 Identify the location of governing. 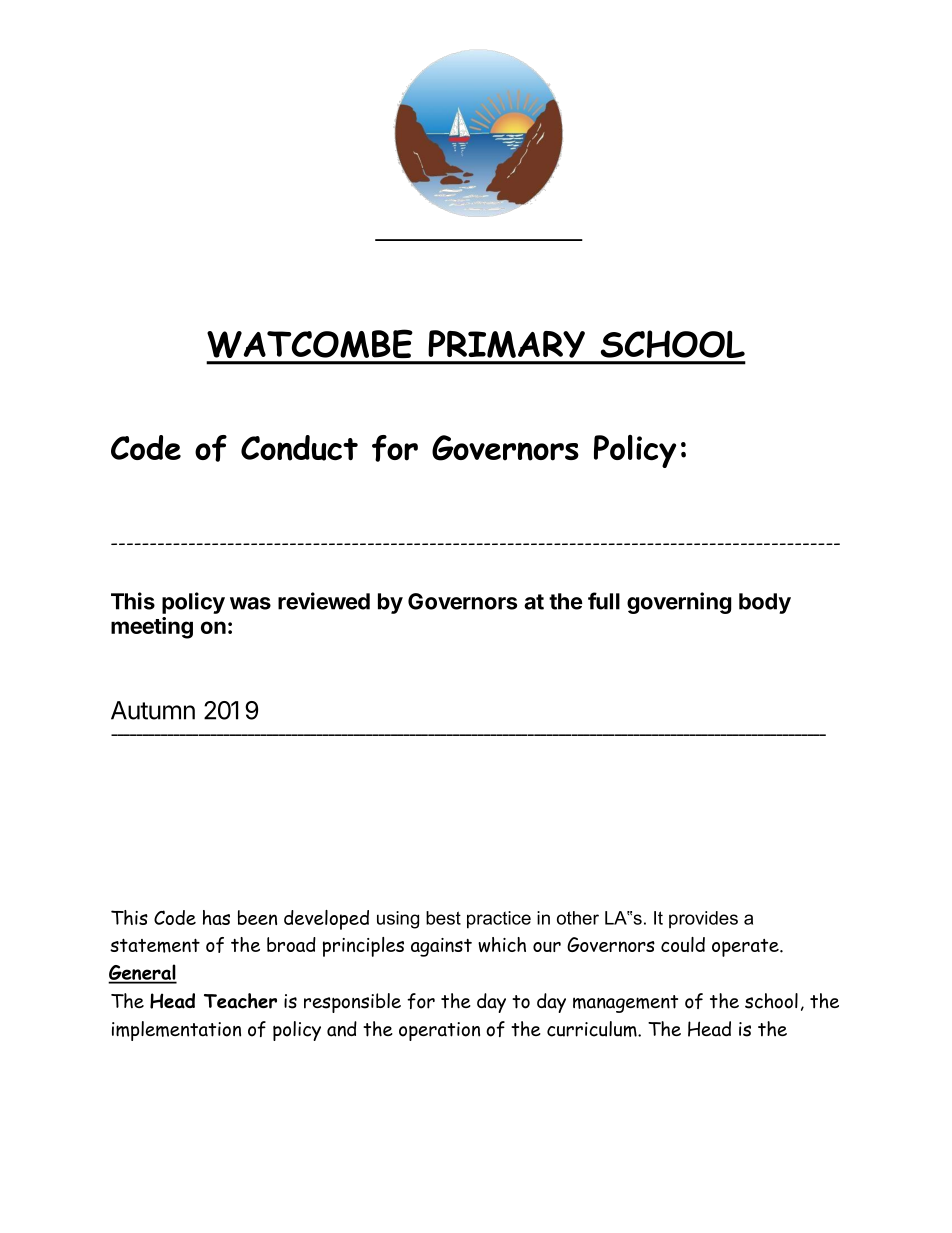
(679, 603).
